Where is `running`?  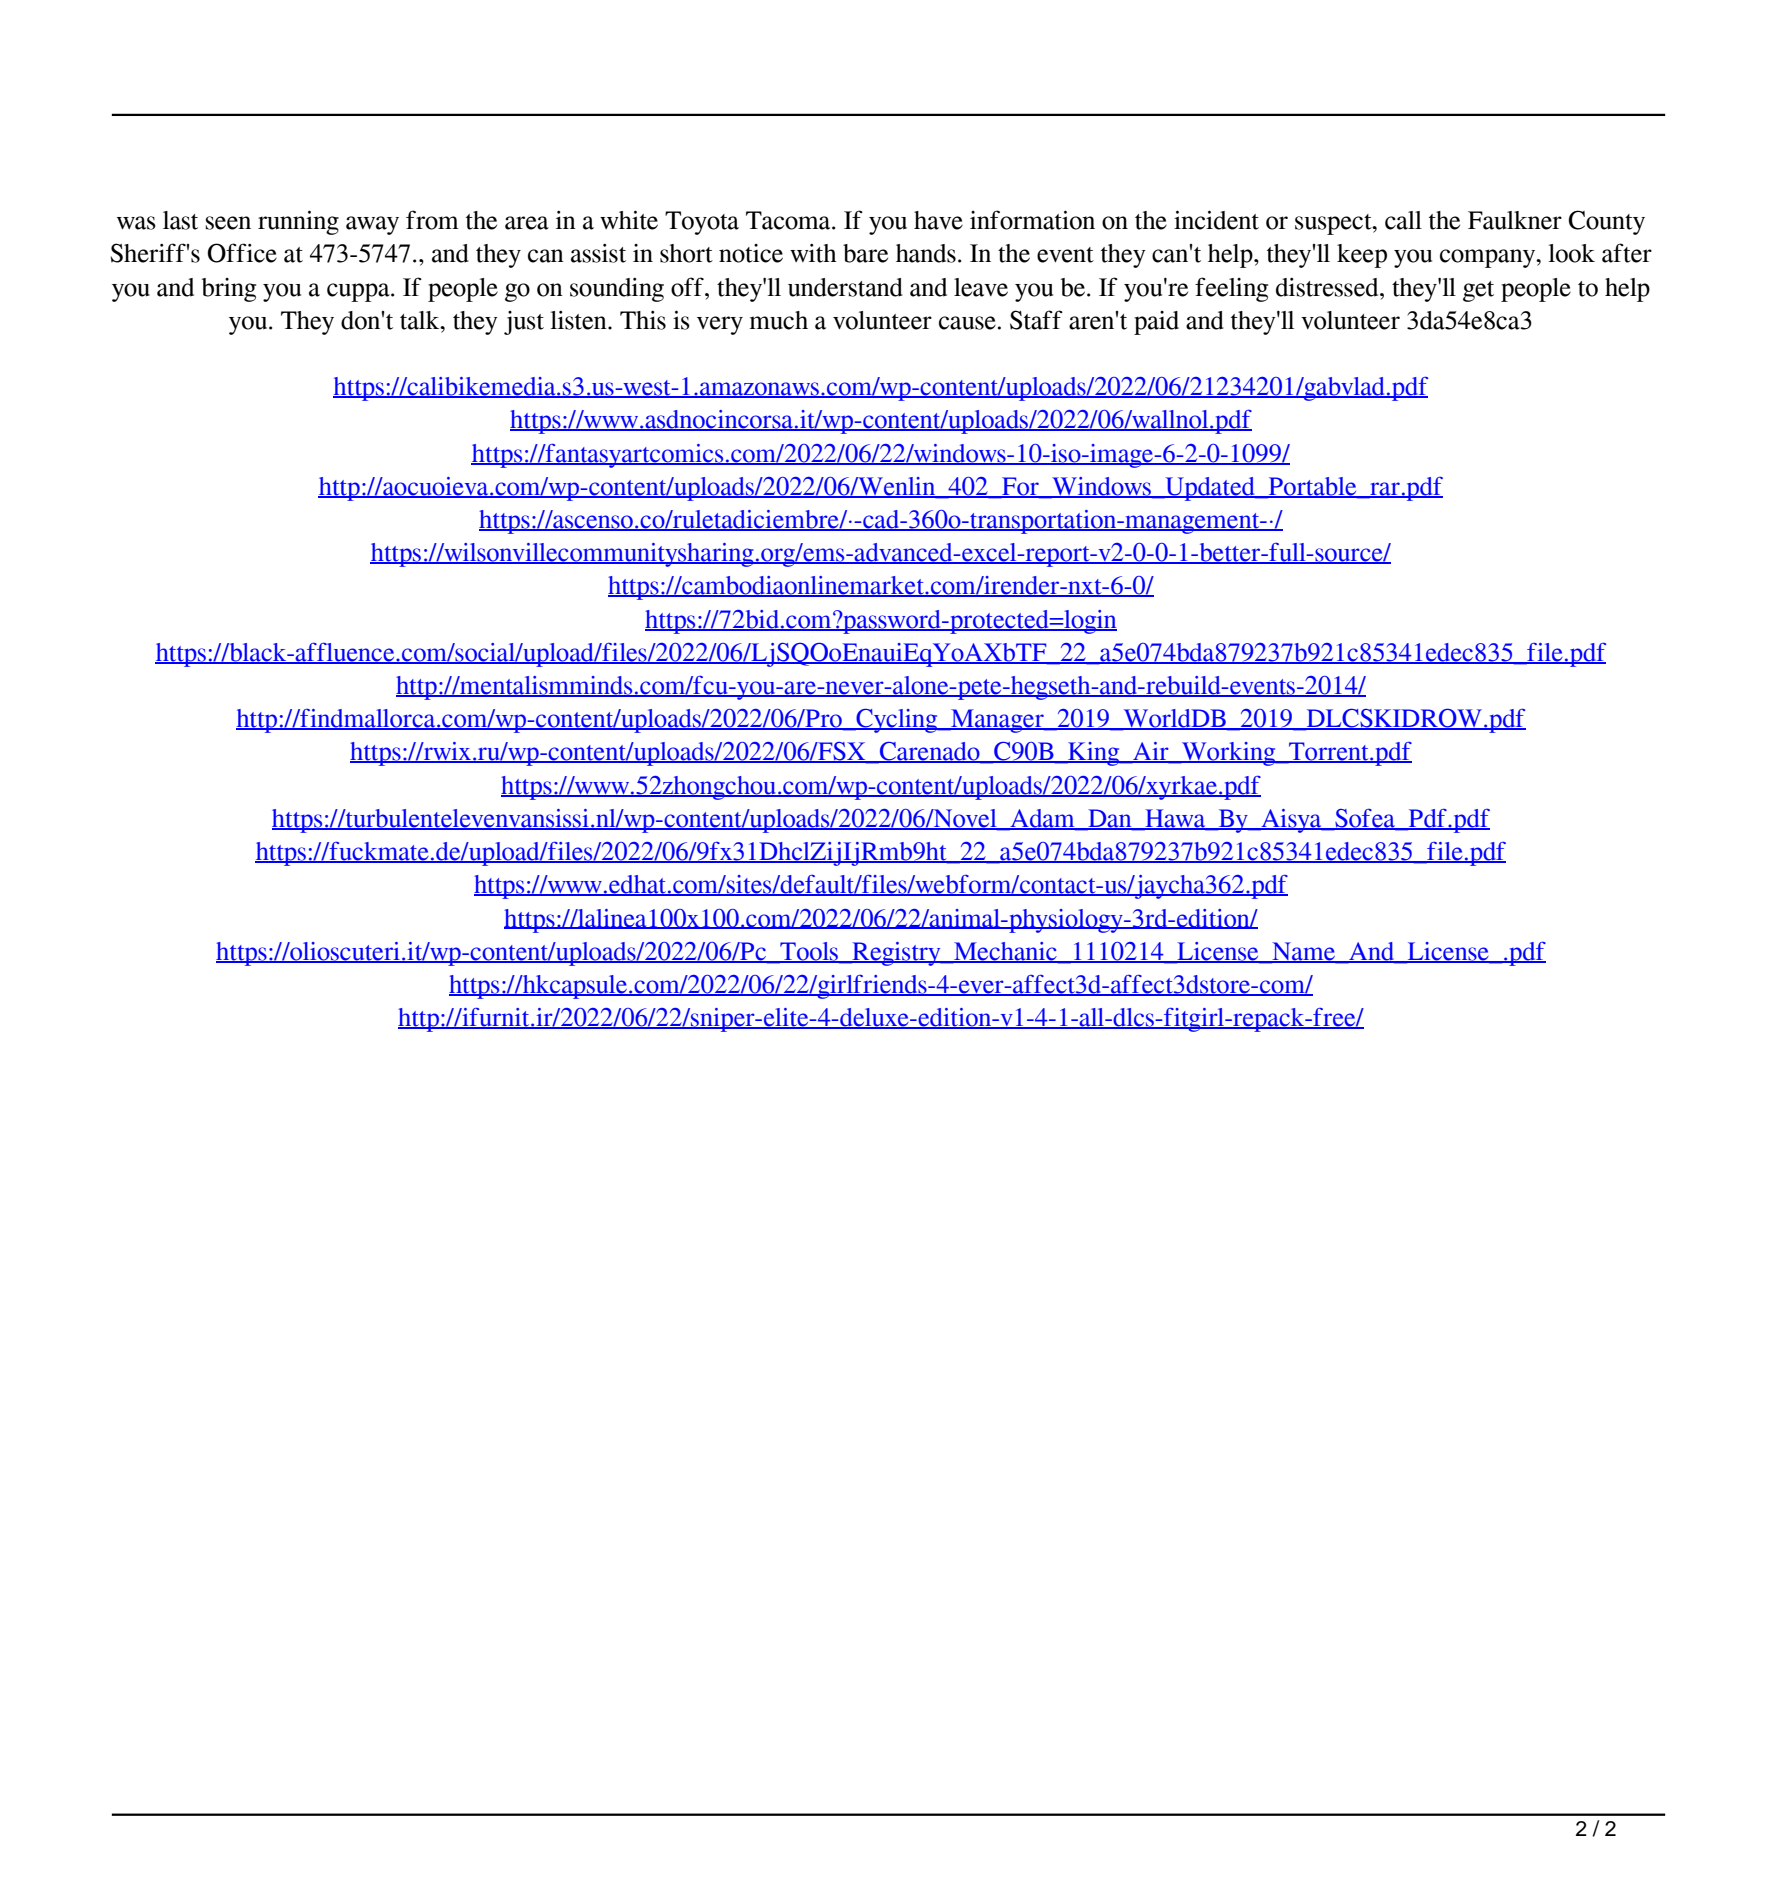 running is located at coordinates (298, 222).
